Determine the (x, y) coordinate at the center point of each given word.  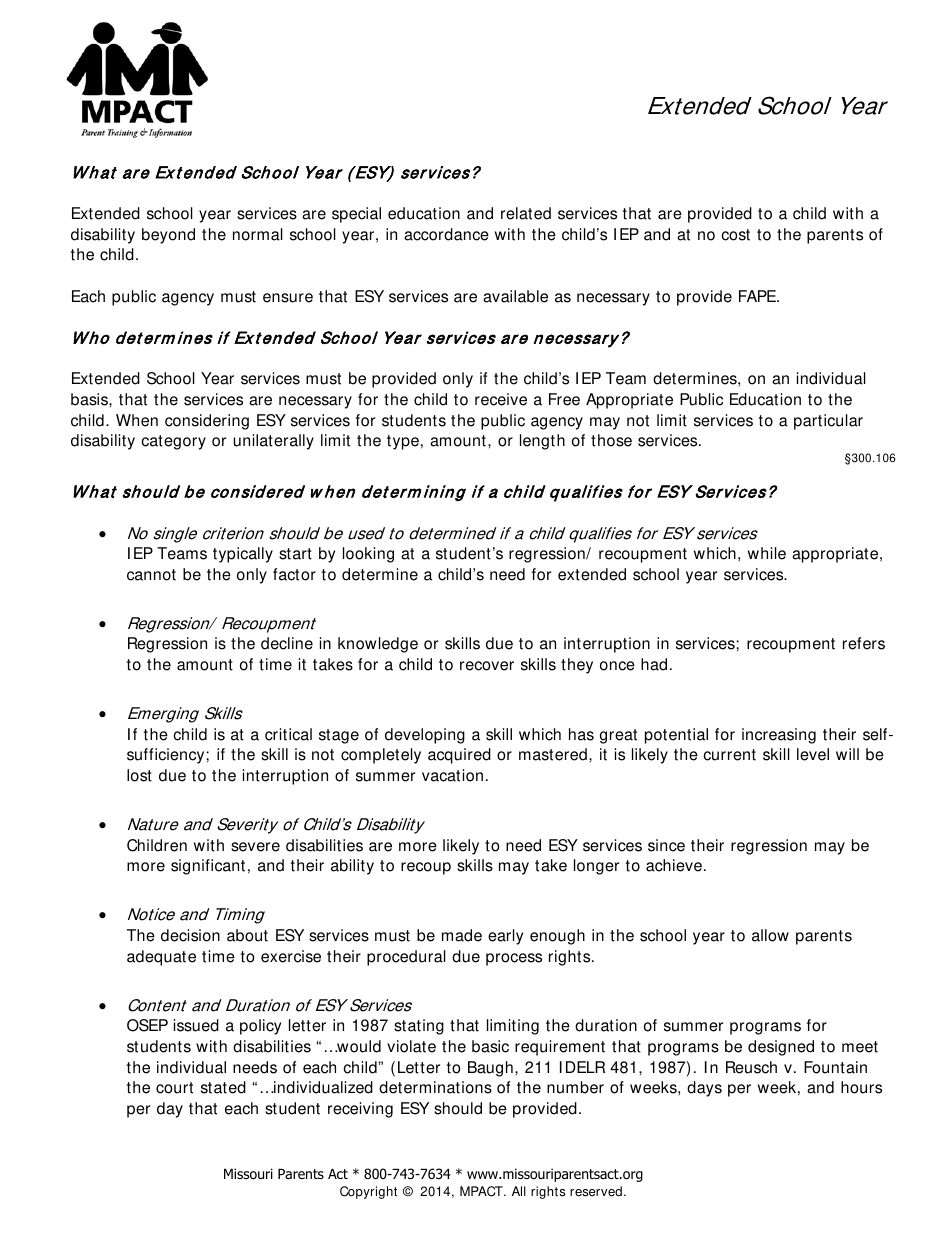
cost (735, 235)
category (173, 442)
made (462, 935)
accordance (446, 234)
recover (487, 666)
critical (288, 734)
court (174, 1088)
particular (828, 422)
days (704, 1089)
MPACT (482, 1191)
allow (770, 935)
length (542, 442)
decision (190, 935)
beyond (168, 236)
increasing (779, 736)
